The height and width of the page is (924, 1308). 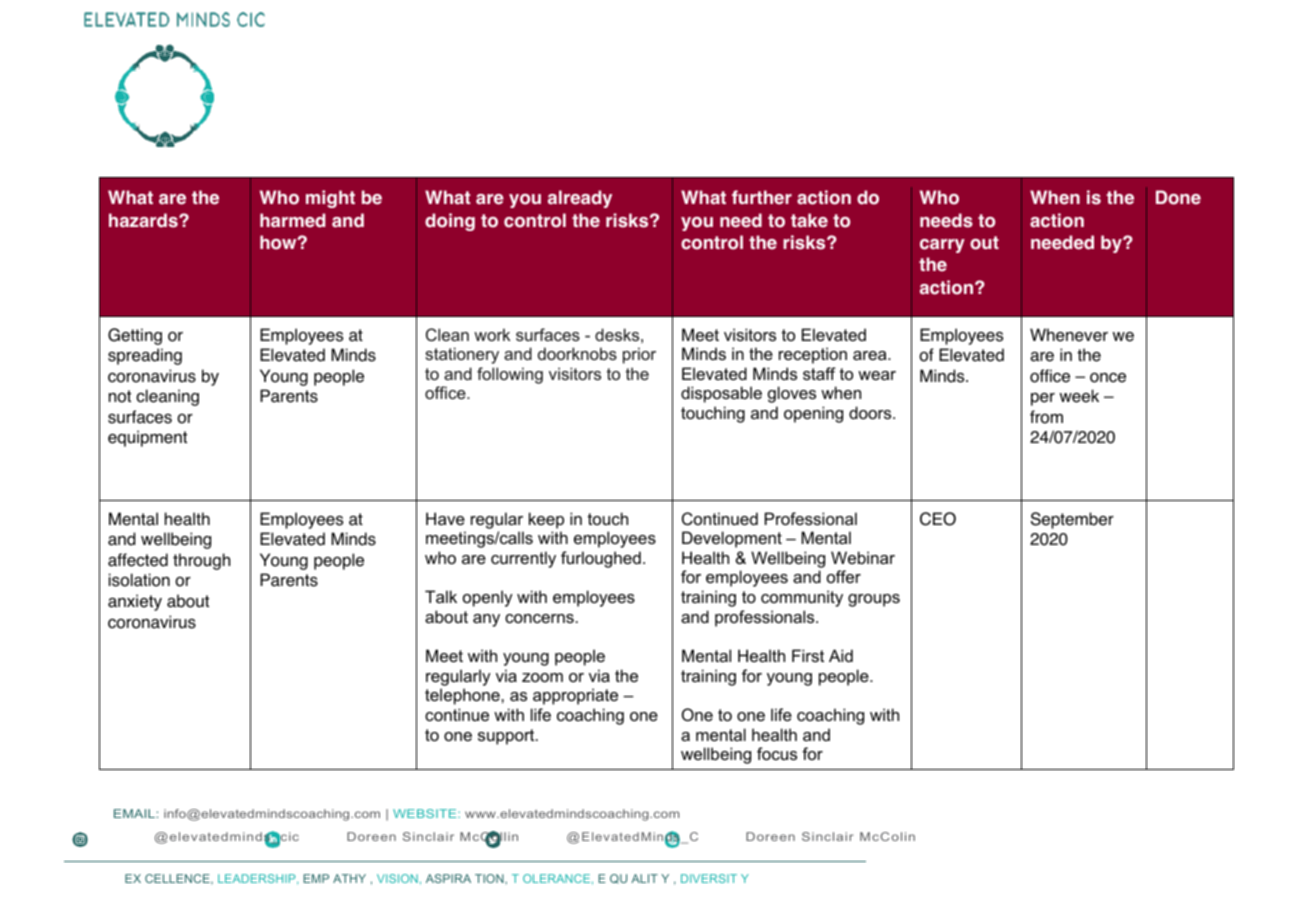 What do you see at coordinates (601, 559) in the page?
I see `furloughed` at bounding box center [601, 559].
